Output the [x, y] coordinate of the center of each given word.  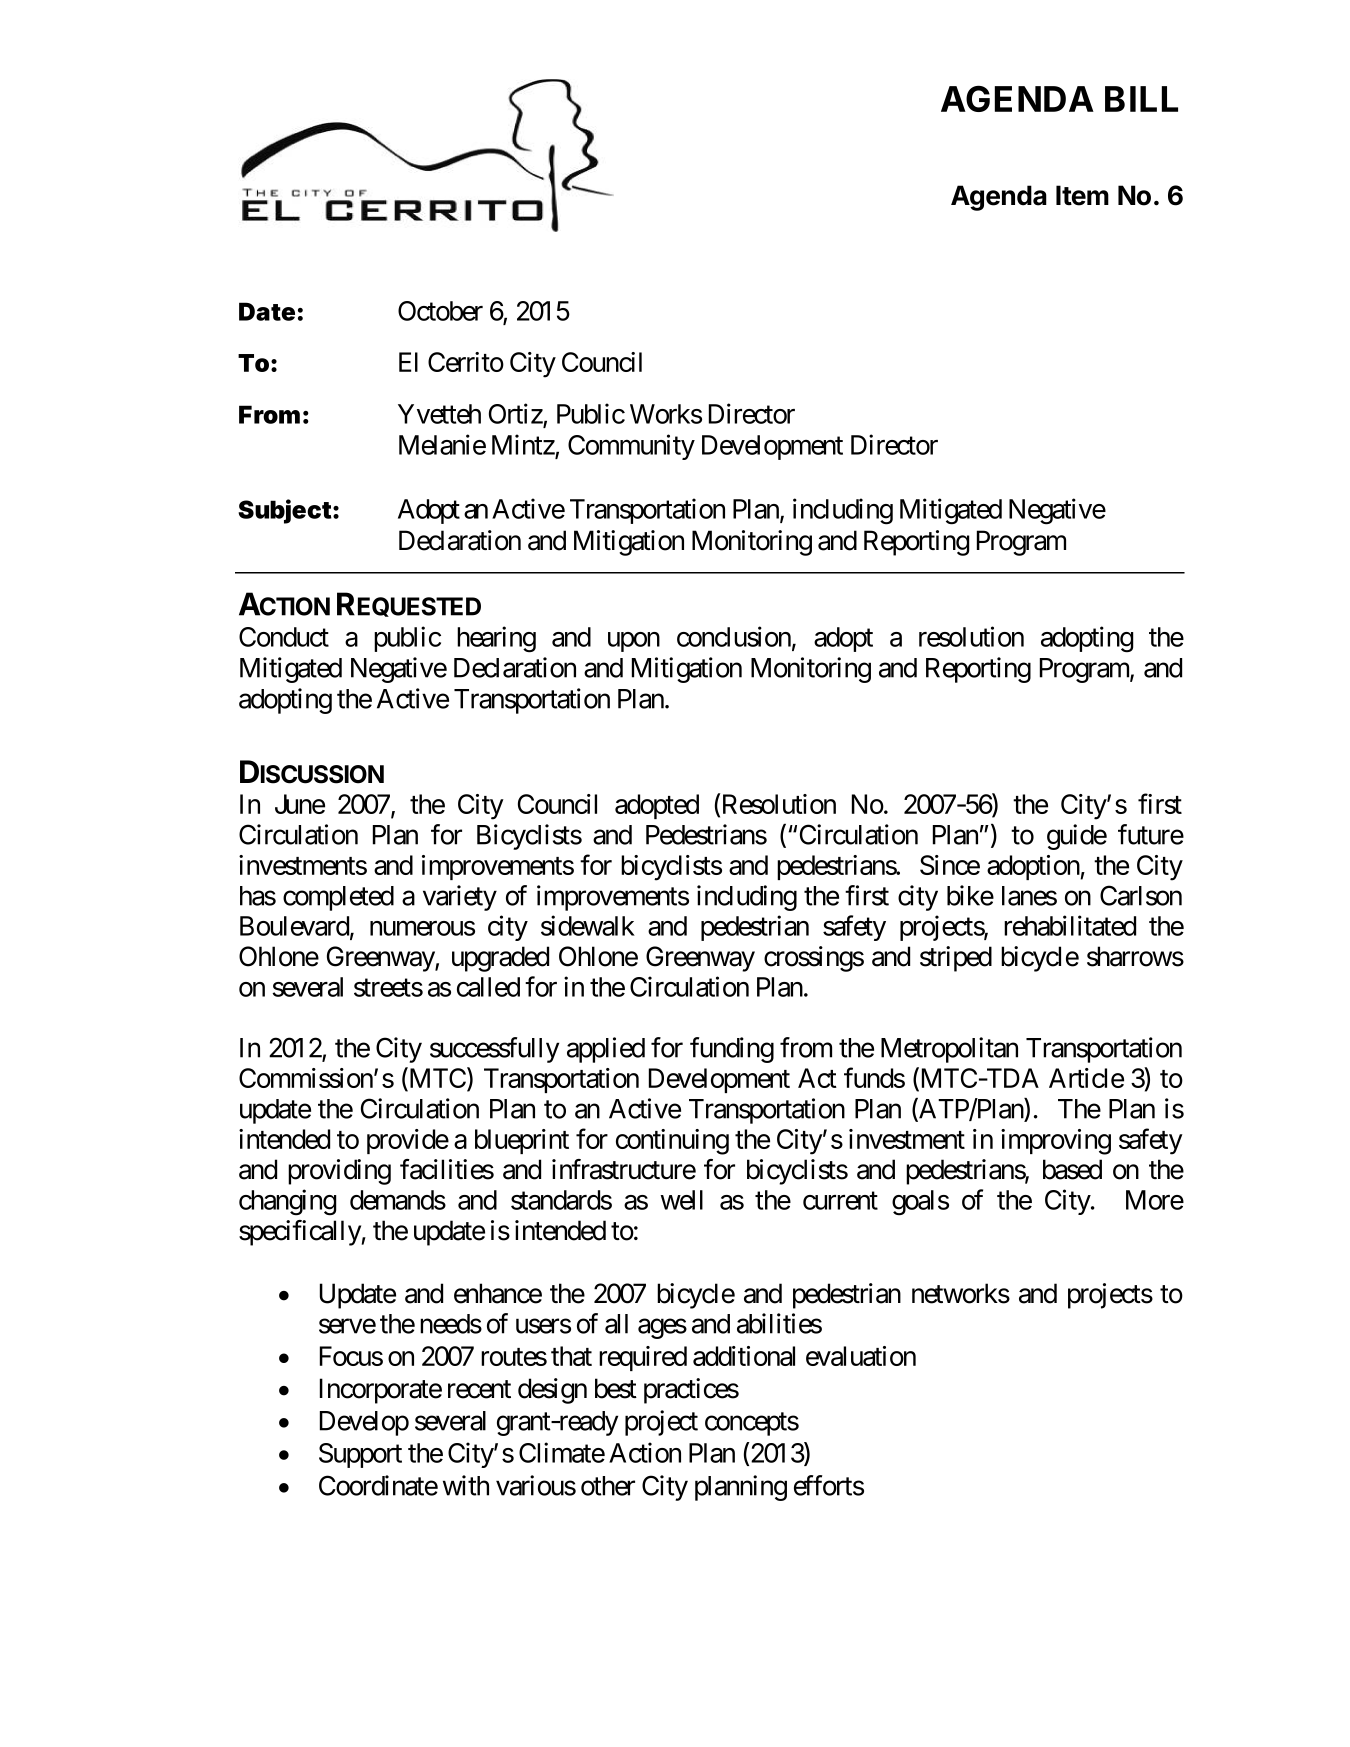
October [440, 311]
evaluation [861, 1356]
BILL [1141, 99]
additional [744, 1356]
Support [360, 1455]
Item [1082, 195]
